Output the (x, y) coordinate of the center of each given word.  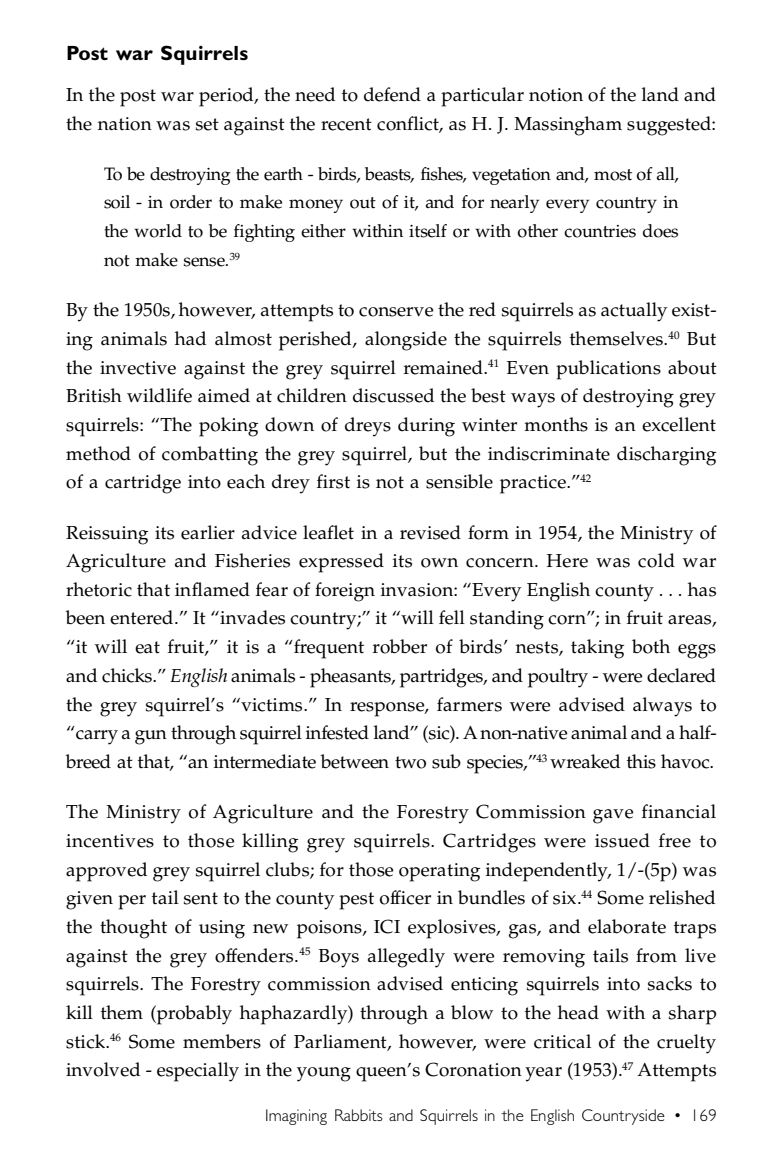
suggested (670, 126)
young (324, 1074)
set (207, 124)
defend (392, 94)
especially (198, 1072)
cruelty (686, 1044)
